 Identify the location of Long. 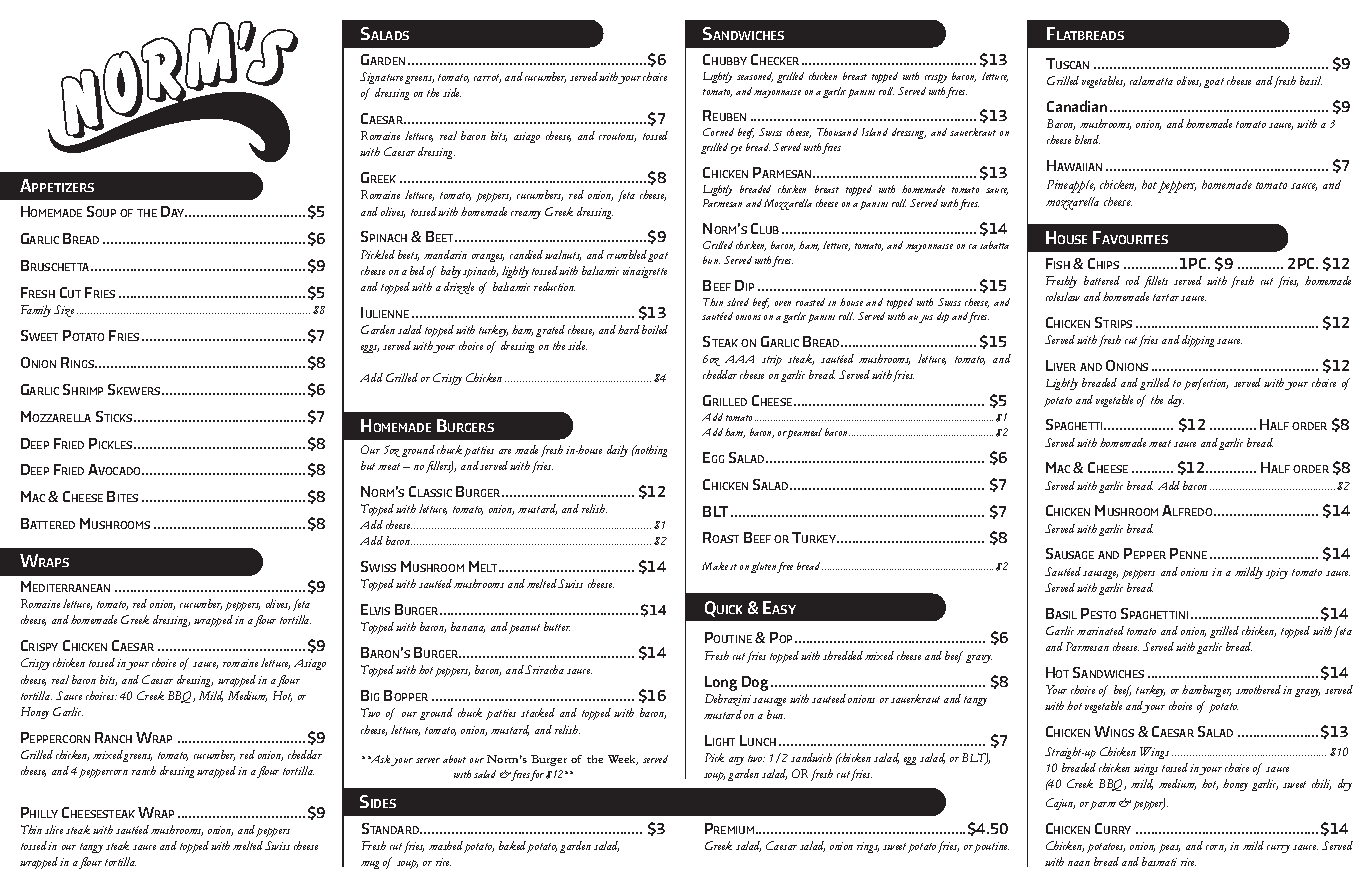
(721, 683).
